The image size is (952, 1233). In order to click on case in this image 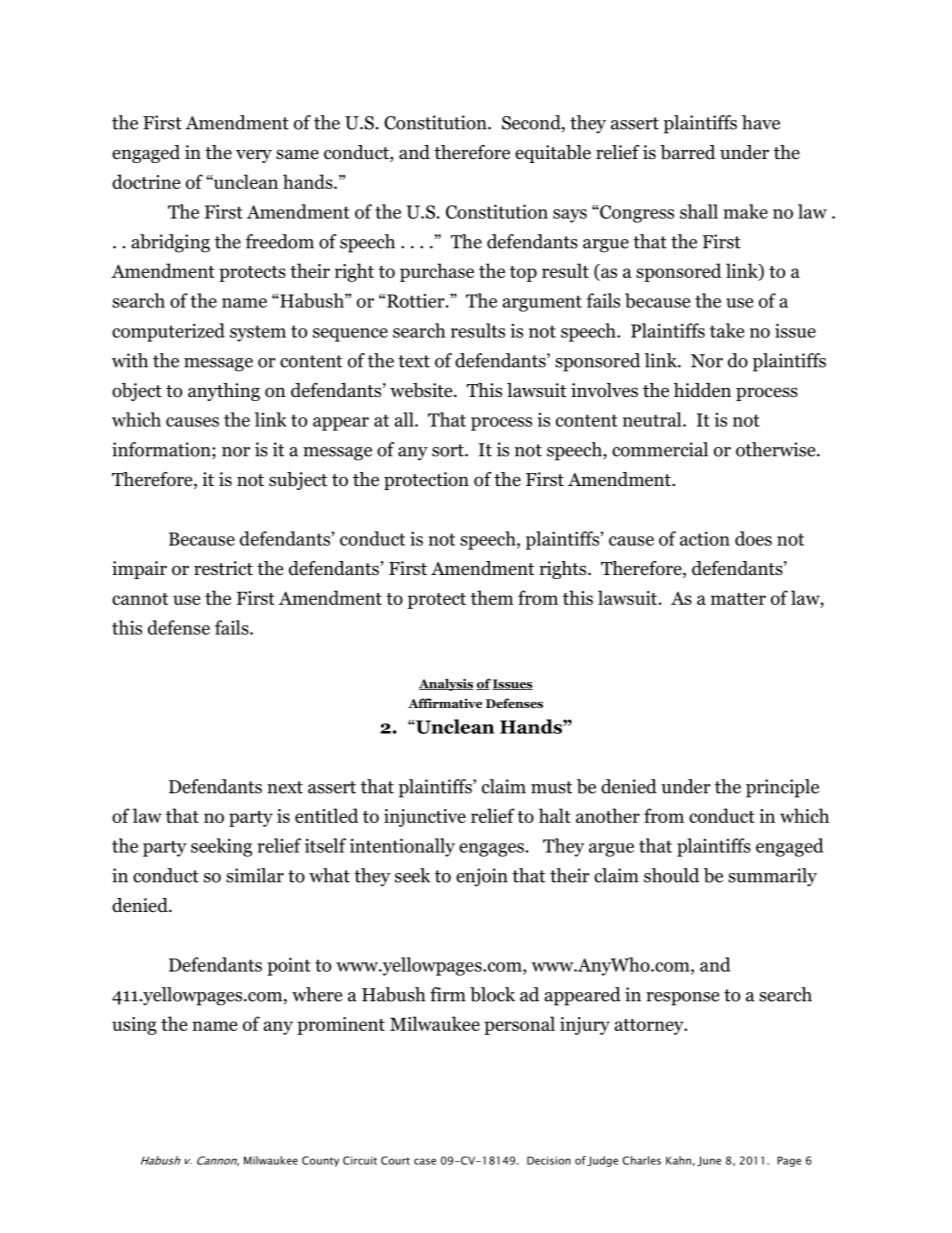, I will do `click(425, 1161)`.
